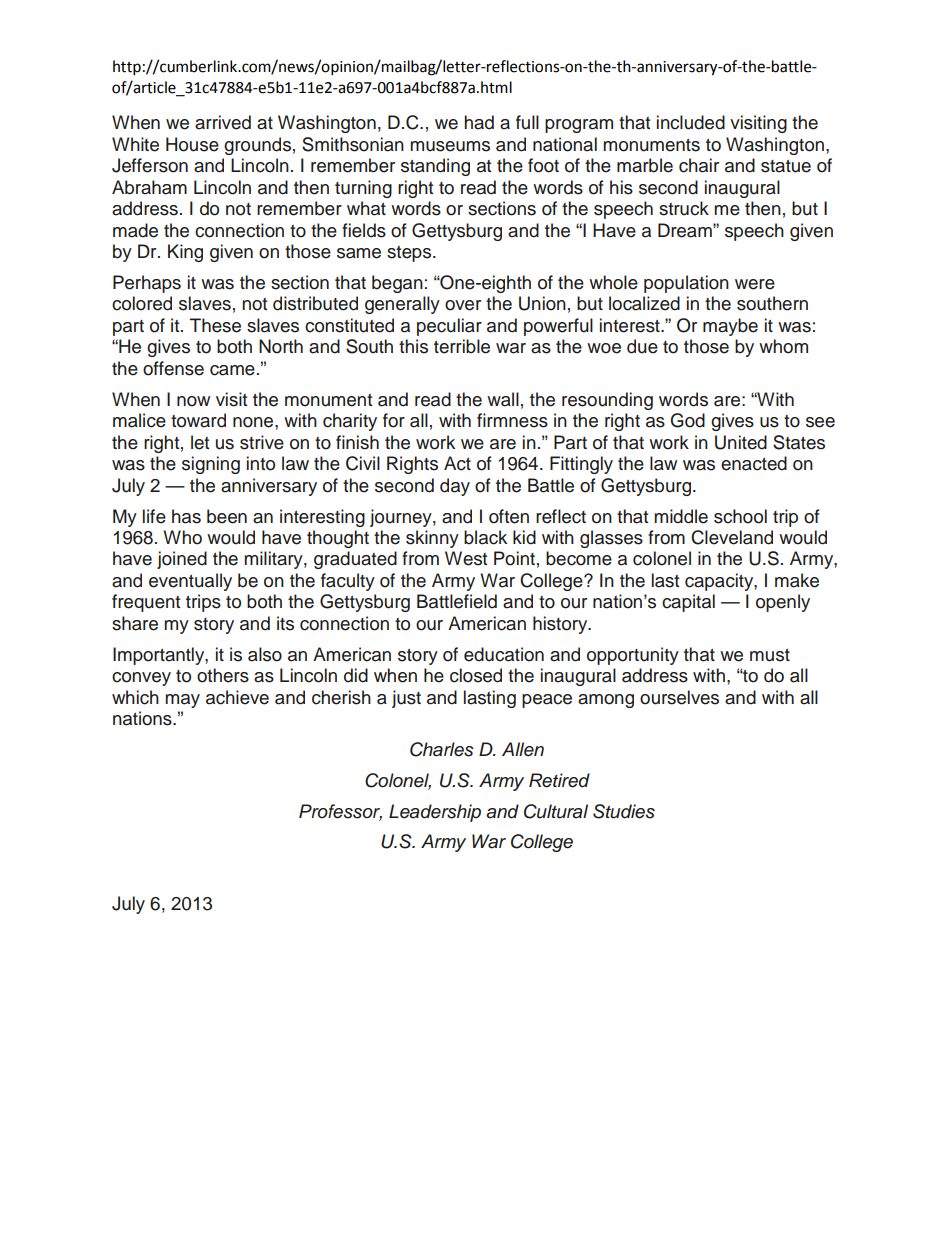  Describe the element at coordinates (192, 144) in the image. I see `House` at that location.
